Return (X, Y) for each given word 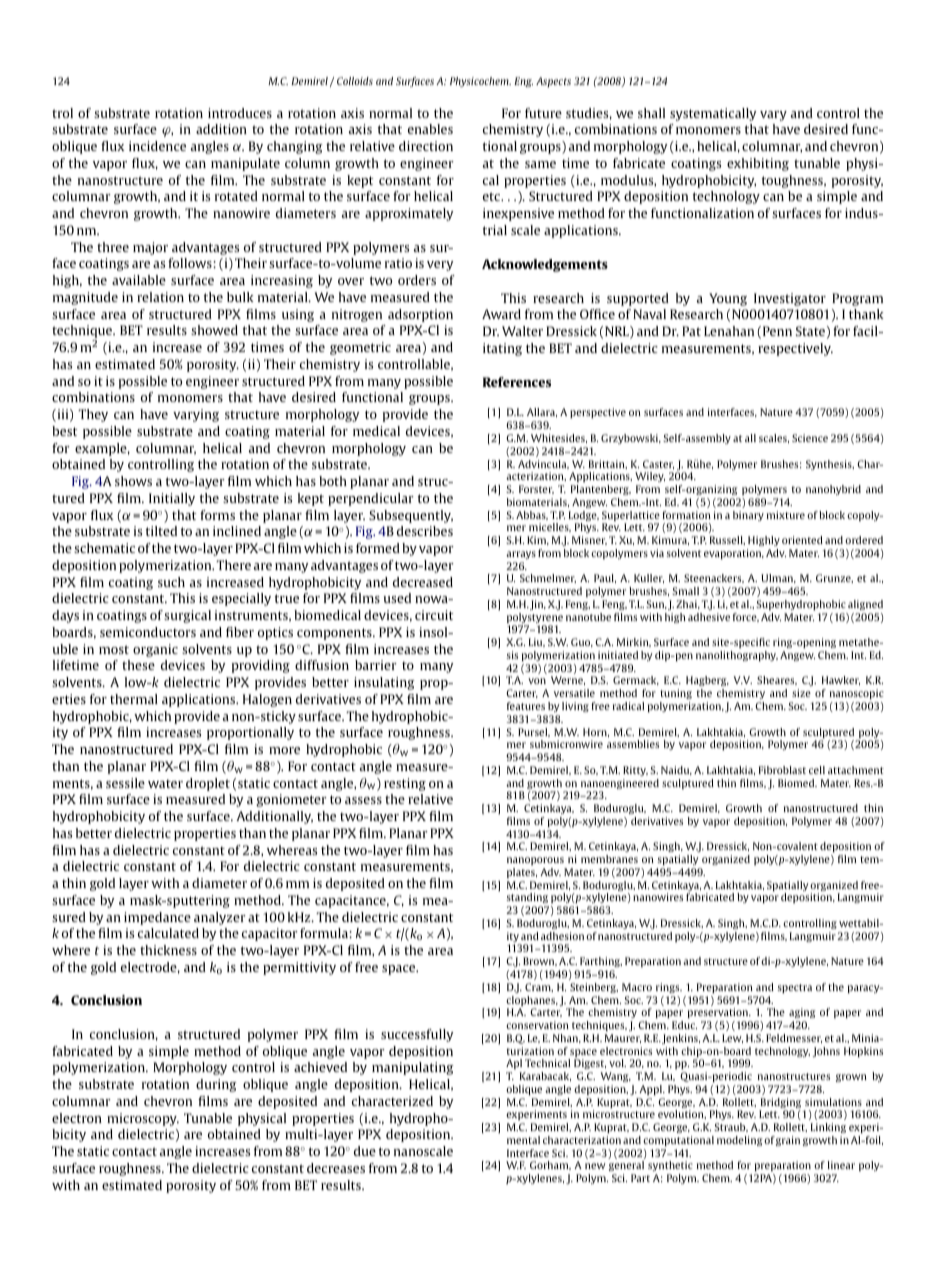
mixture (786, 515)
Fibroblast (782, 770)
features (526, 706)
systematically (713, 114)
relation (160, 297)
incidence (157, 146)
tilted (161, 531)
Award (501, 314)
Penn (777, 331)
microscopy (143, 1119)
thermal (134, 699)
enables (430, 129)
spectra (795, 988)
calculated (168, 933)
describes (425, 531)
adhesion (562, 936)
